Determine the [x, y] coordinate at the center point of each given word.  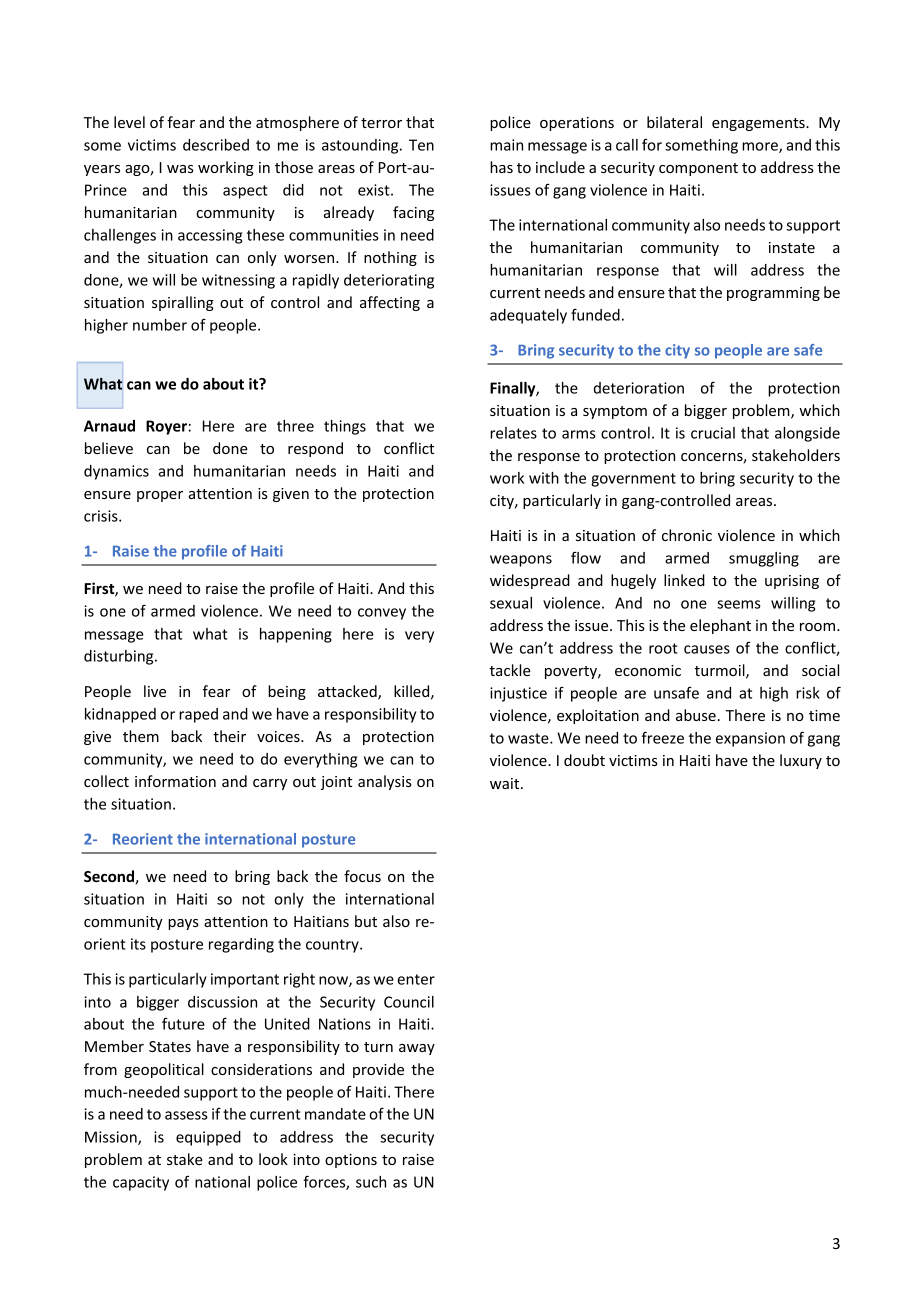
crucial [713, 433]
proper [160, 496]
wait [506, 783]
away [417, 1049]
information [175, 781]
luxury [801, 761]
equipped [208, 1138]
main [506, 145]
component [698, 169]
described [216, 145]
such [371, 1182]
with [544, 478]
